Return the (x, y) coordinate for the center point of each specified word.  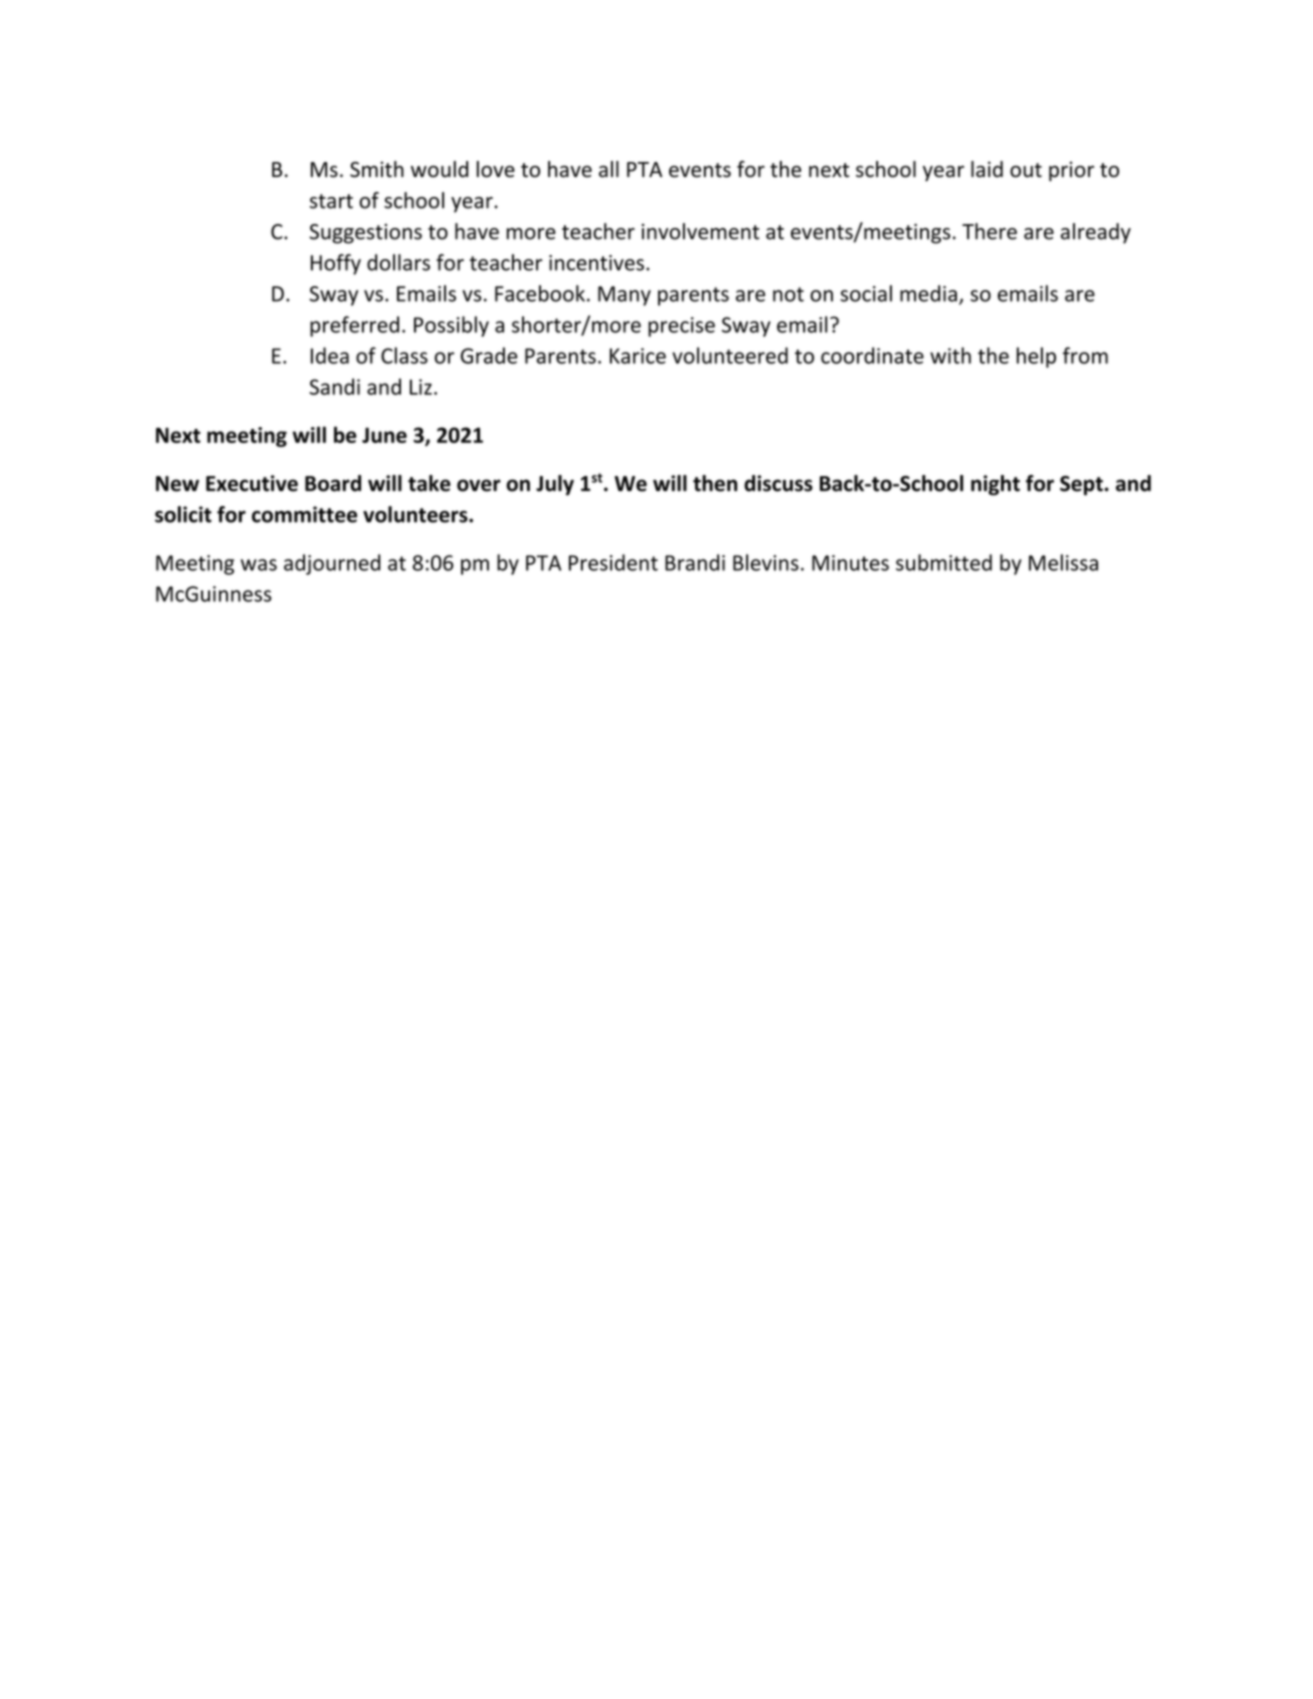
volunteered (730, 355)
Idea (330, 355)
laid (987, 169)
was (259, 565)
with (950, 355)
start (331, 201)
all (609, 169)
